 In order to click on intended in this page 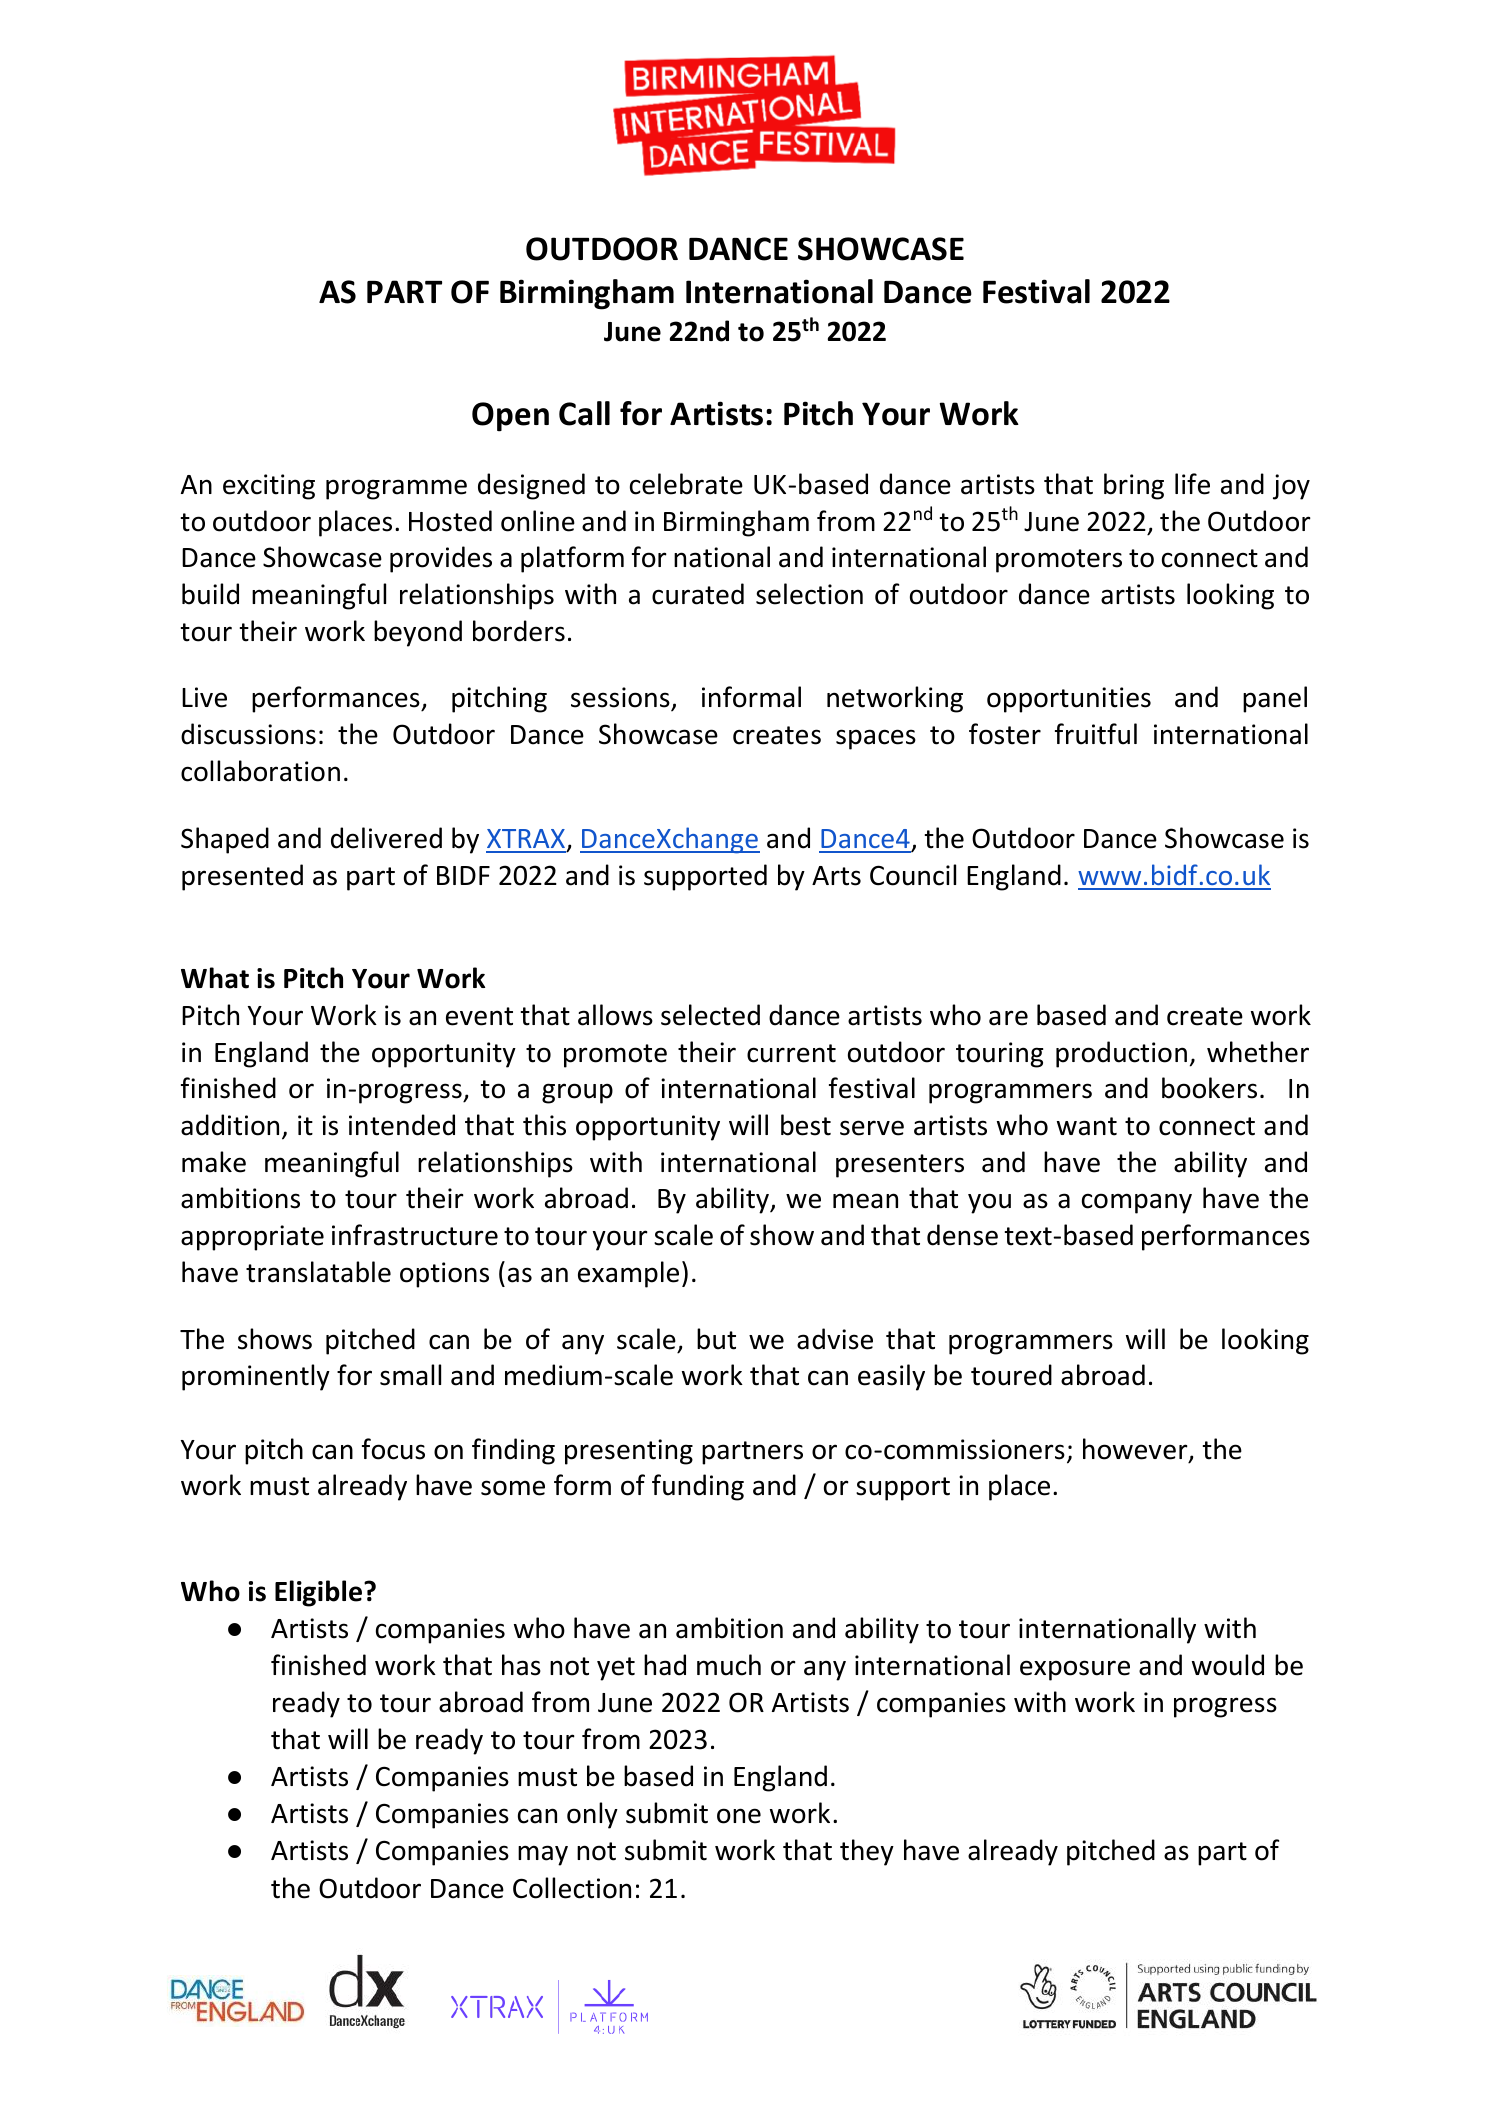, I will do `click(402, 1125)`.
